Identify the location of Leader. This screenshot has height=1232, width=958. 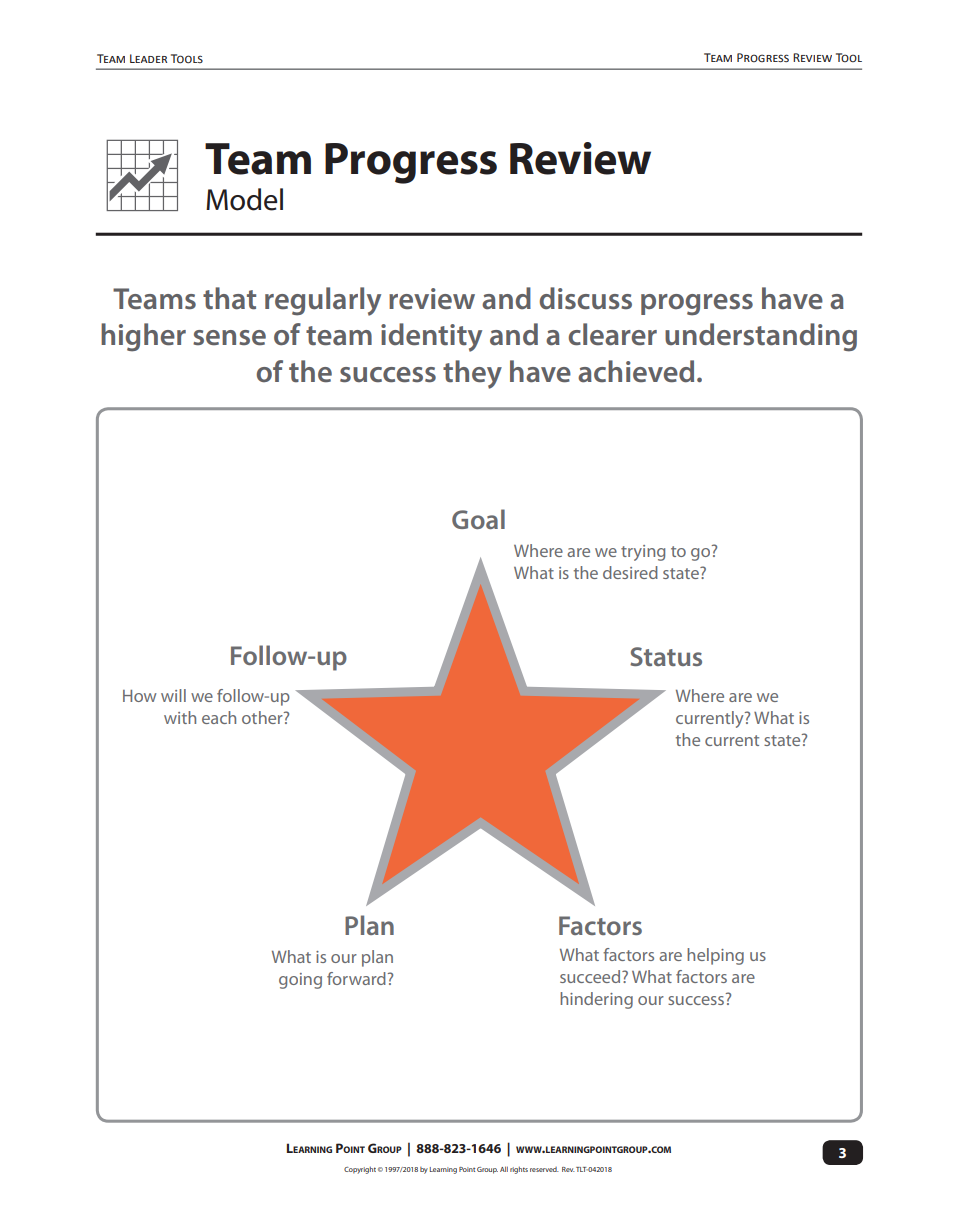
(148, 58).
